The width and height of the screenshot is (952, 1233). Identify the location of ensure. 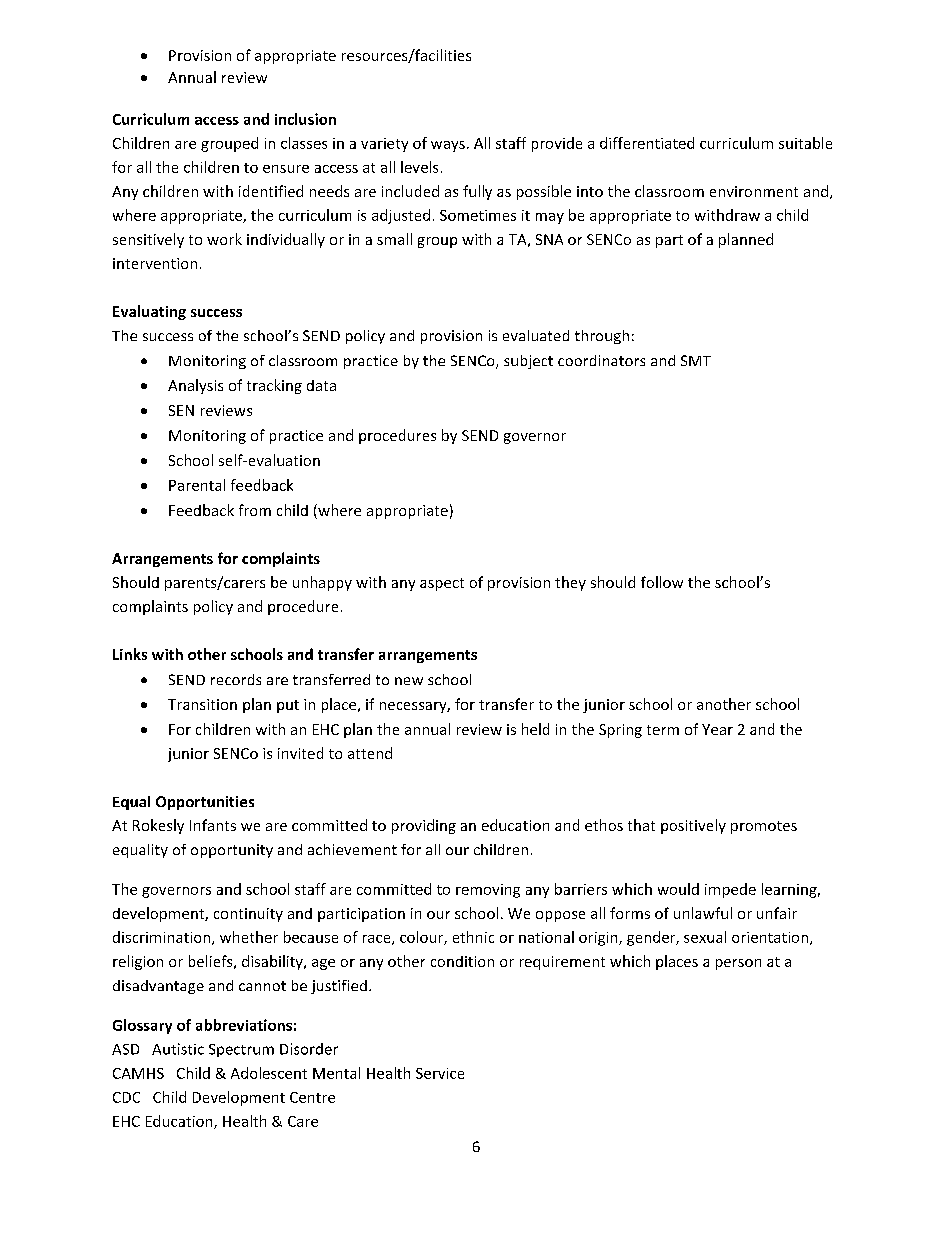
(286, 169).
